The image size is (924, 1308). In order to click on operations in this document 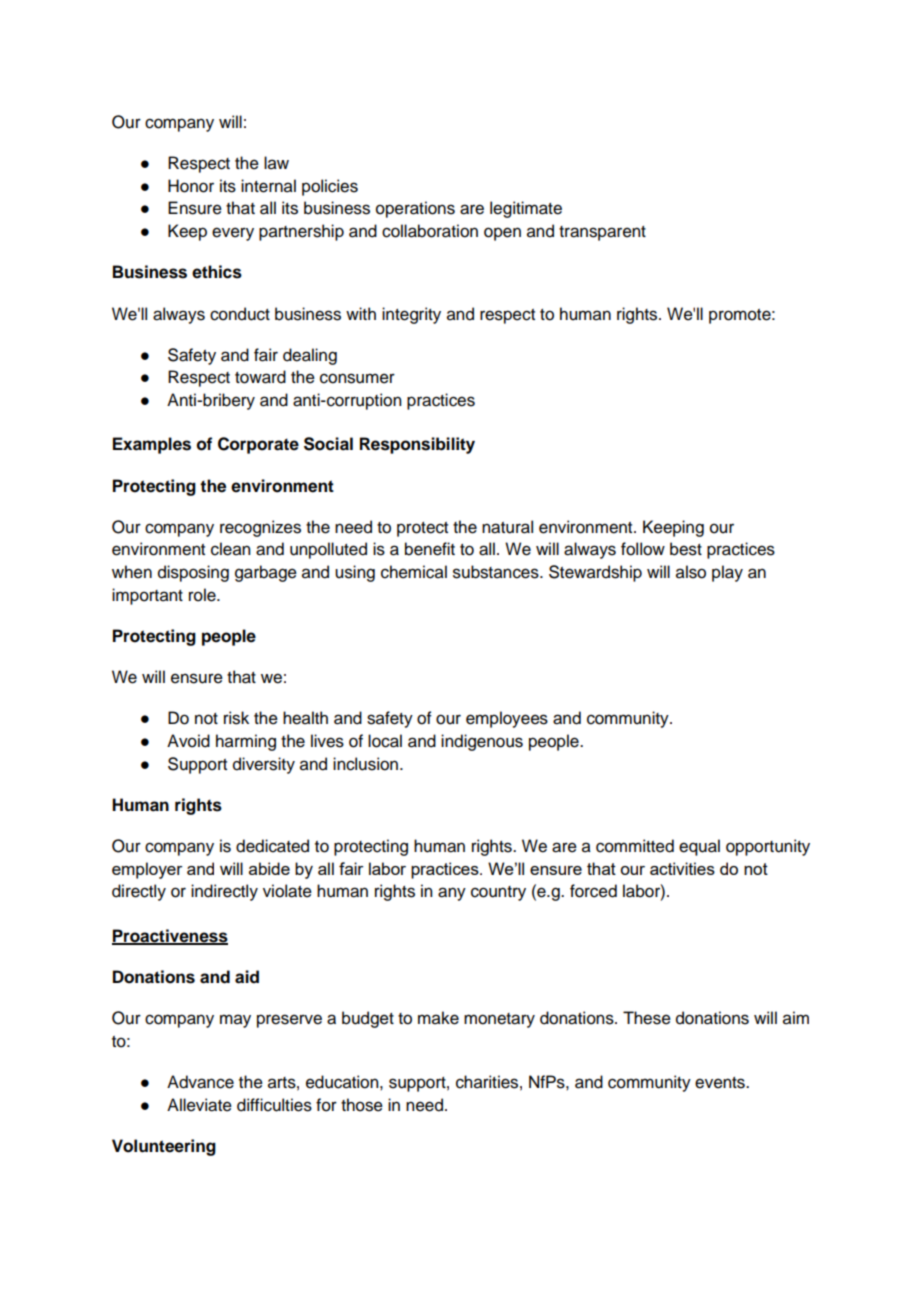, I will do `click(415, 209)`.
